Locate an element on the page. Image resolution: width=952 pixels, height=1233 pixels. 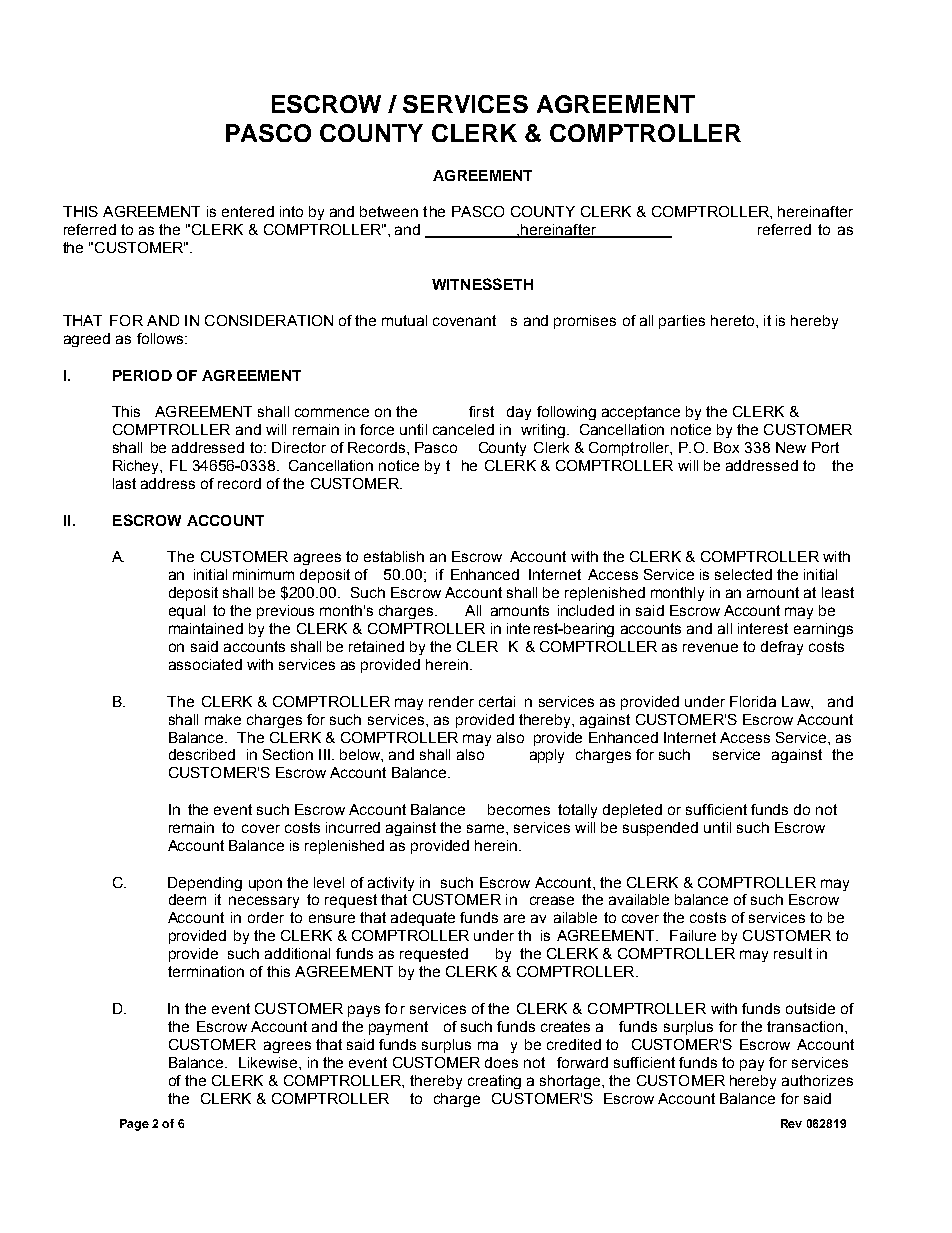
hereto is located at coordinates (732, 320).
